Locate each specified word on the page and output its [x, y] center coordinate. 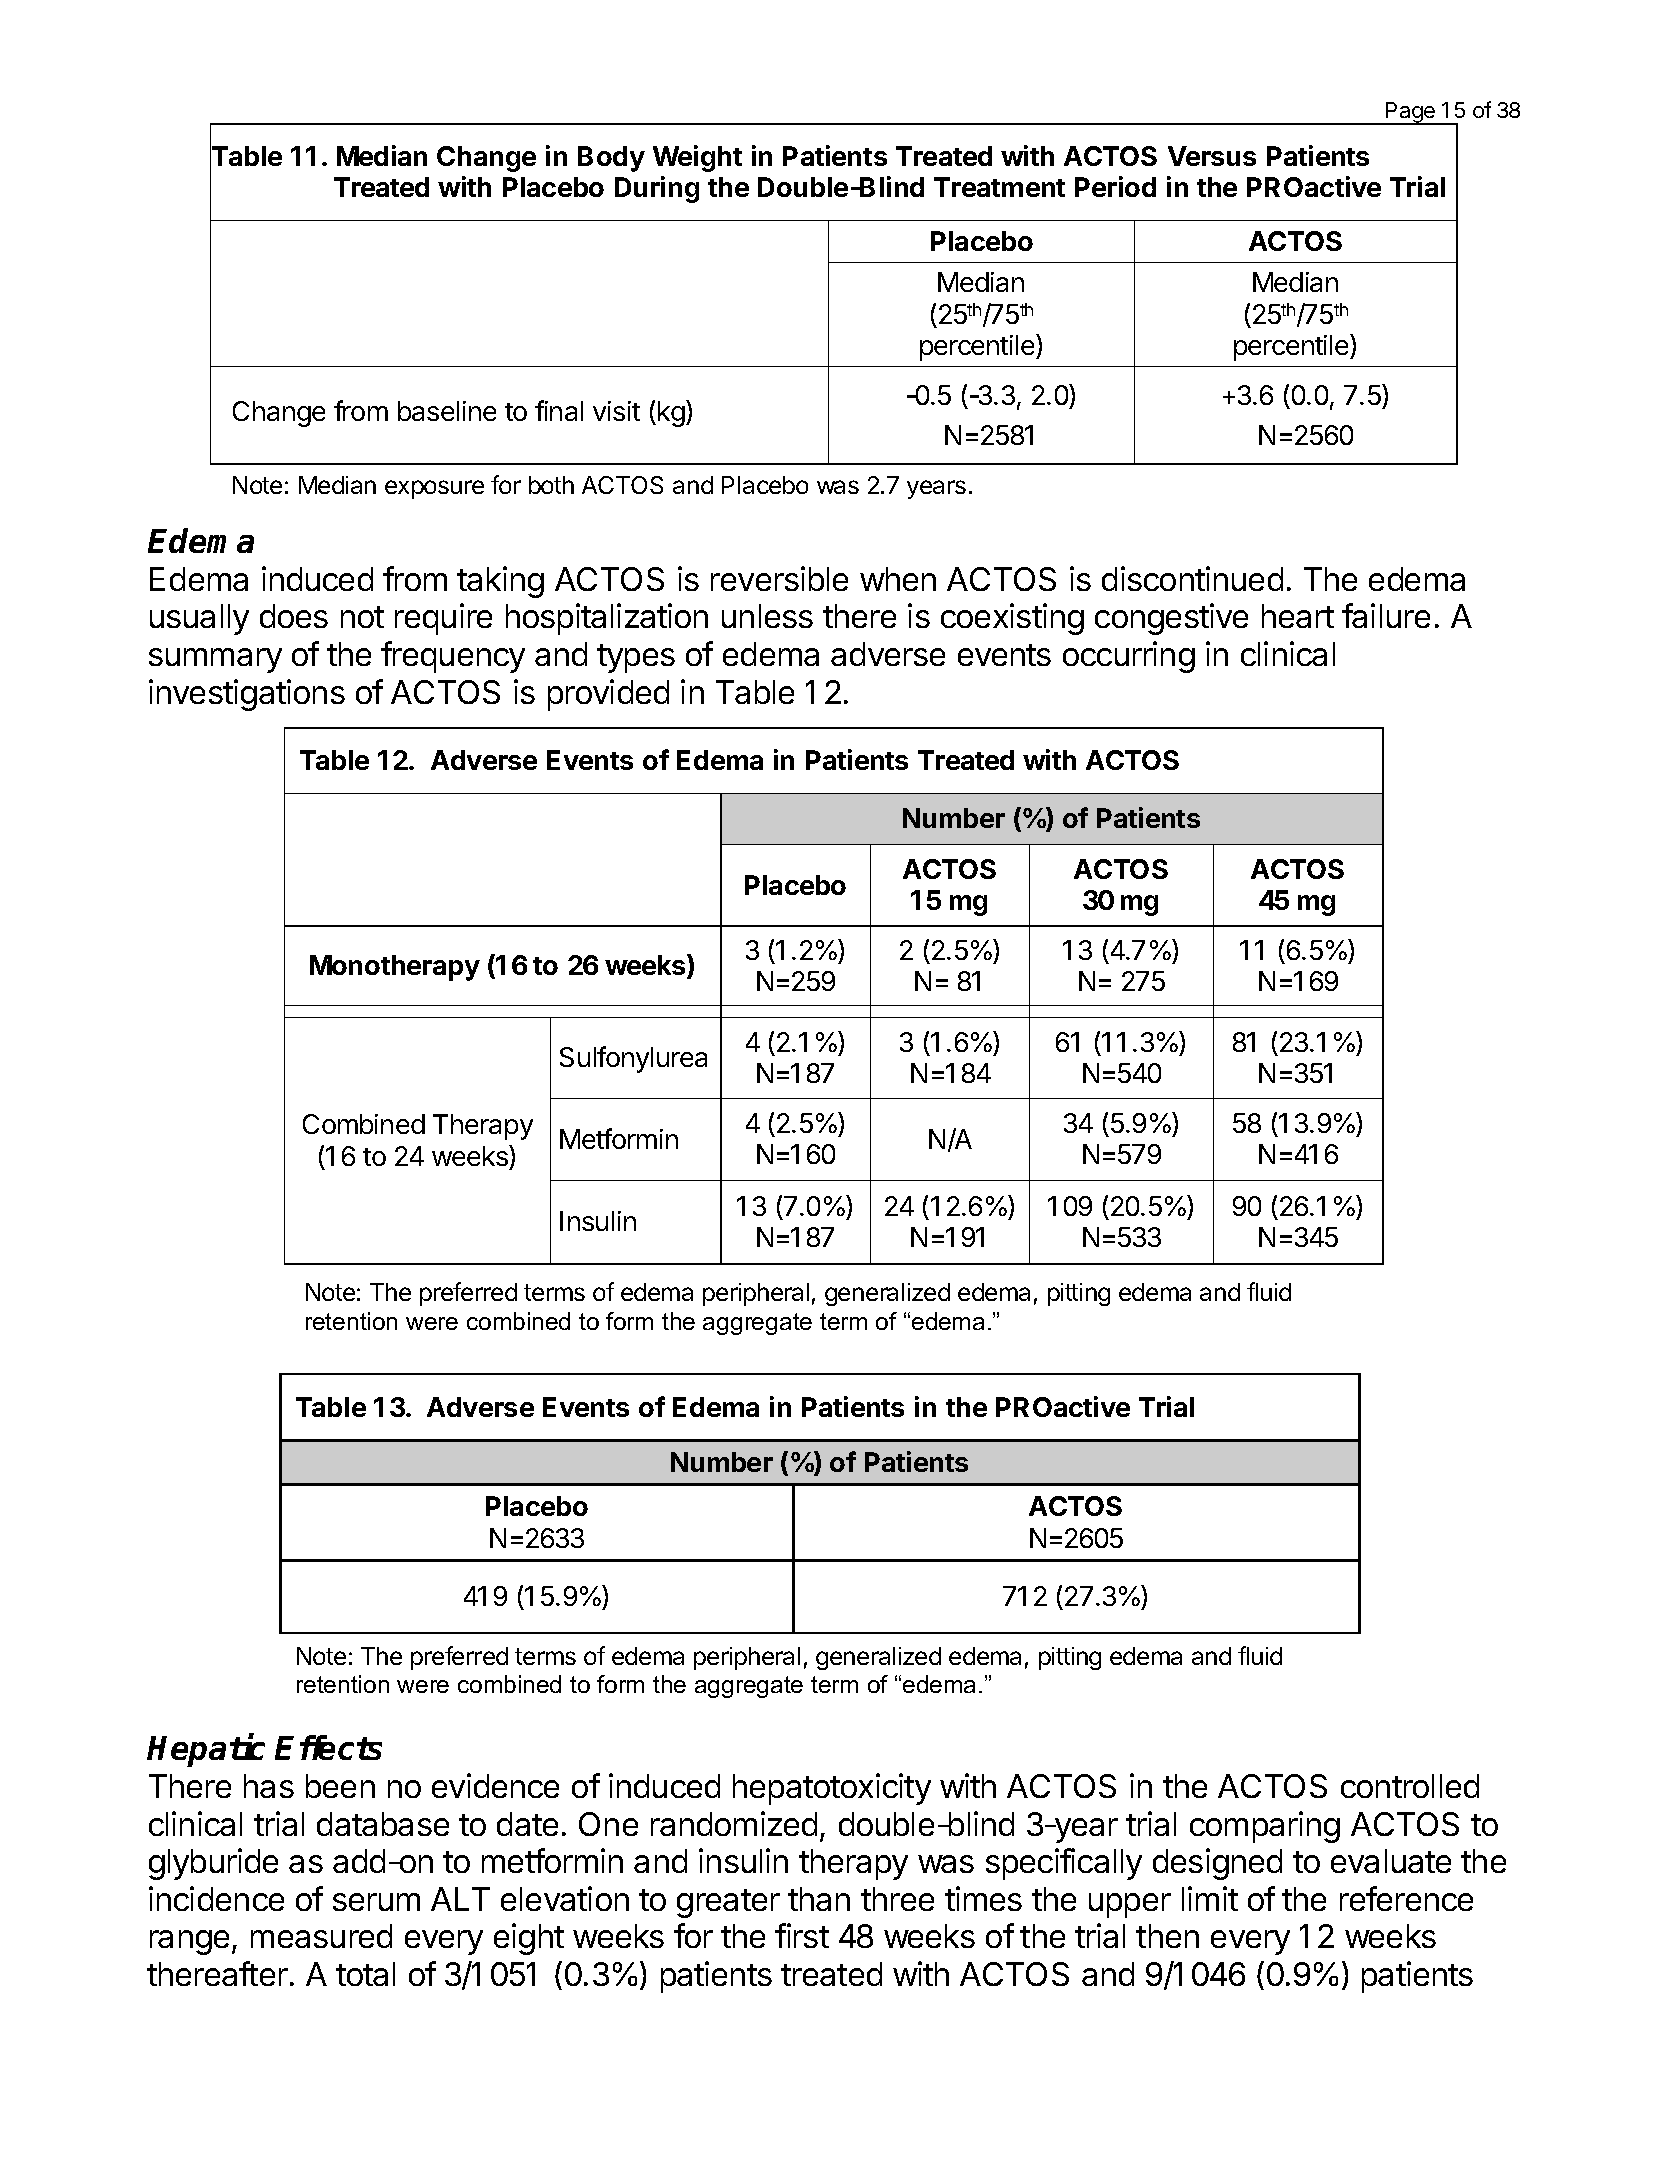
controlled [1410, 1786]
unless [767, 616]
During [657, 189]
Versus [1212, 156]
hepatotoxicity [832, 1789]
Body [611, 159]
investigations [247, 695]
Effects [328, 1747]
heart [1298, 616]
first [802, 1935]
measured [321, 1936]
